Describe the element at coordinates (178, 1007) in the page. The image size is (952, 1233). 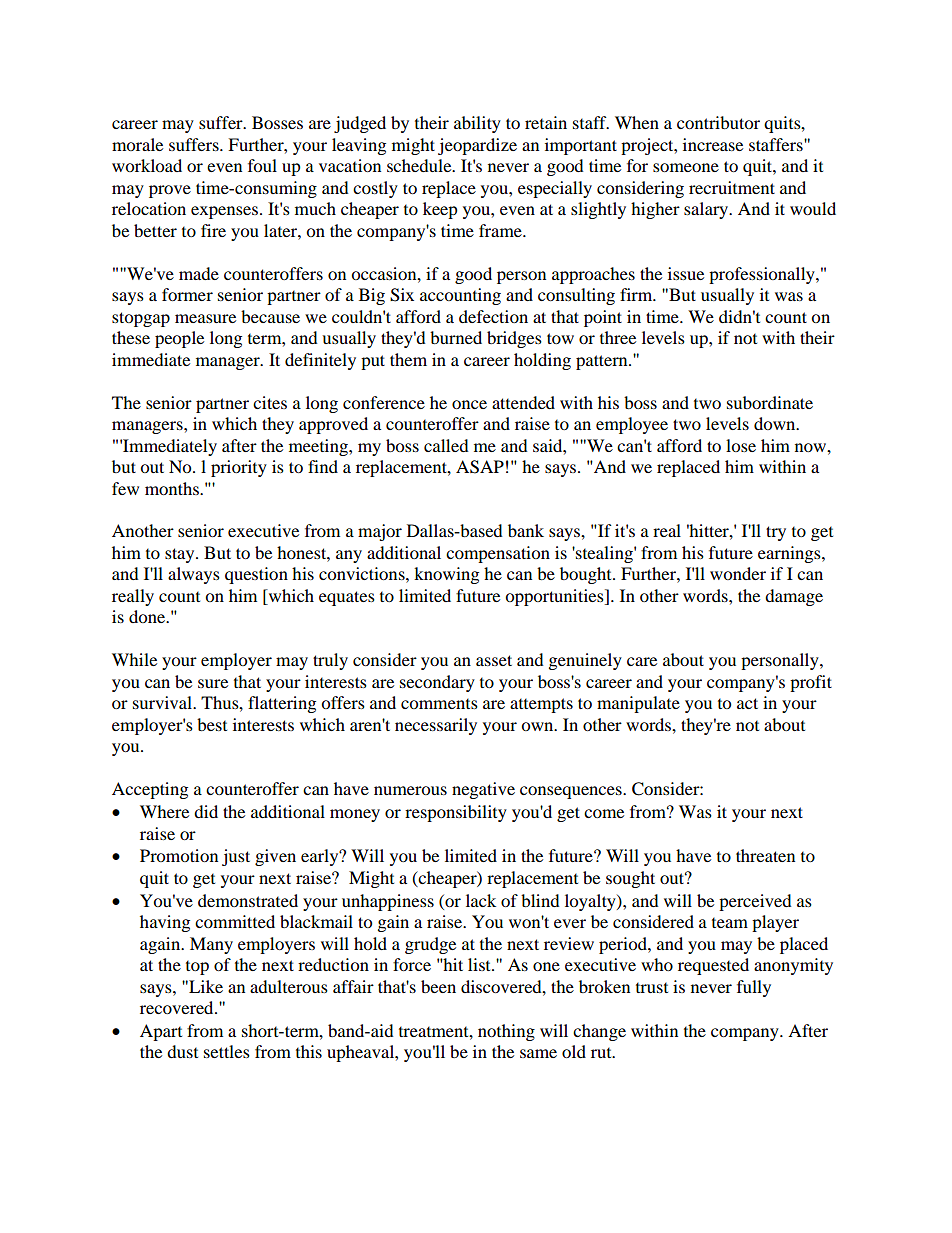
I see `recovered` at that location.
